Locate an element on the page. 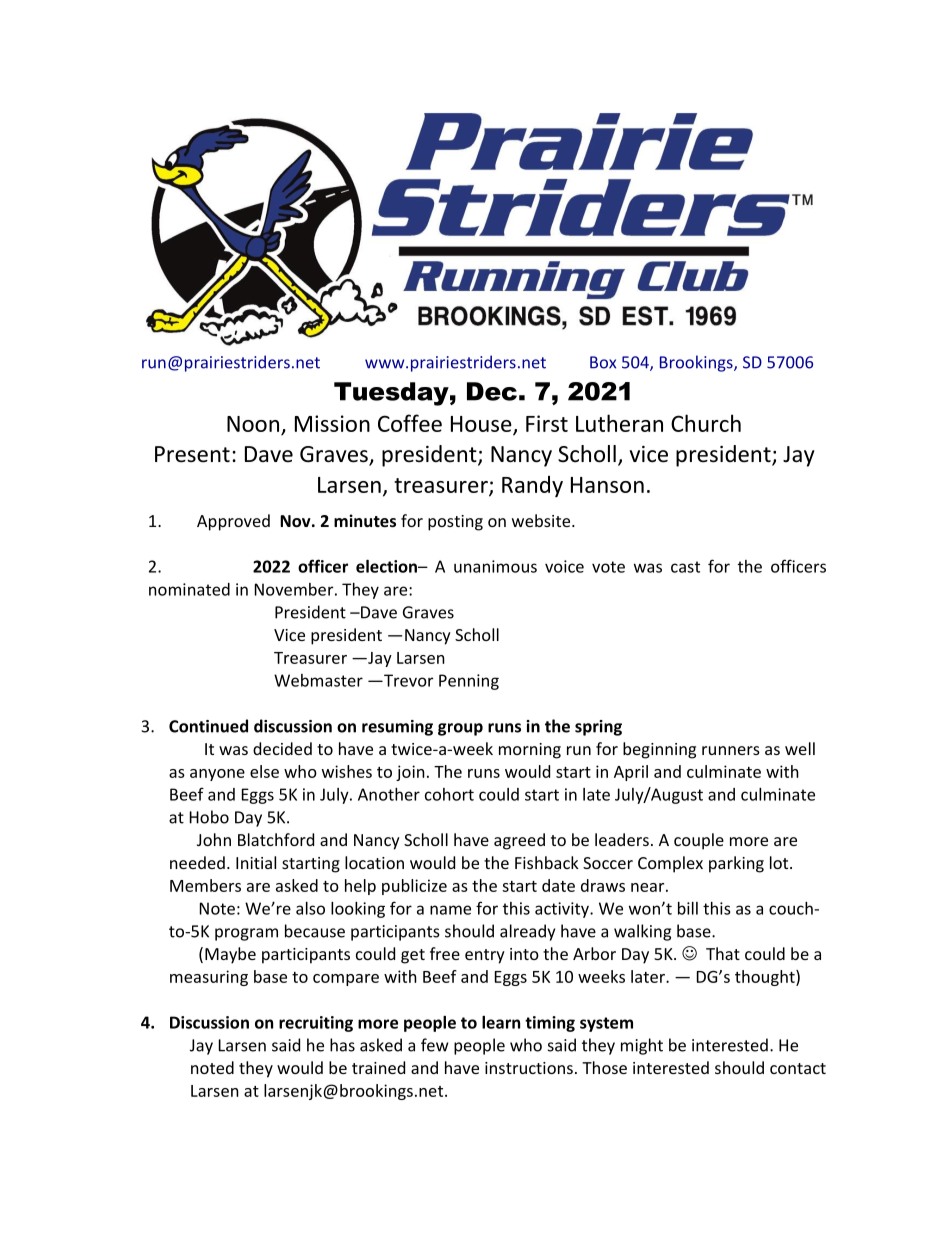  House is located at coordinates (482, 425).
